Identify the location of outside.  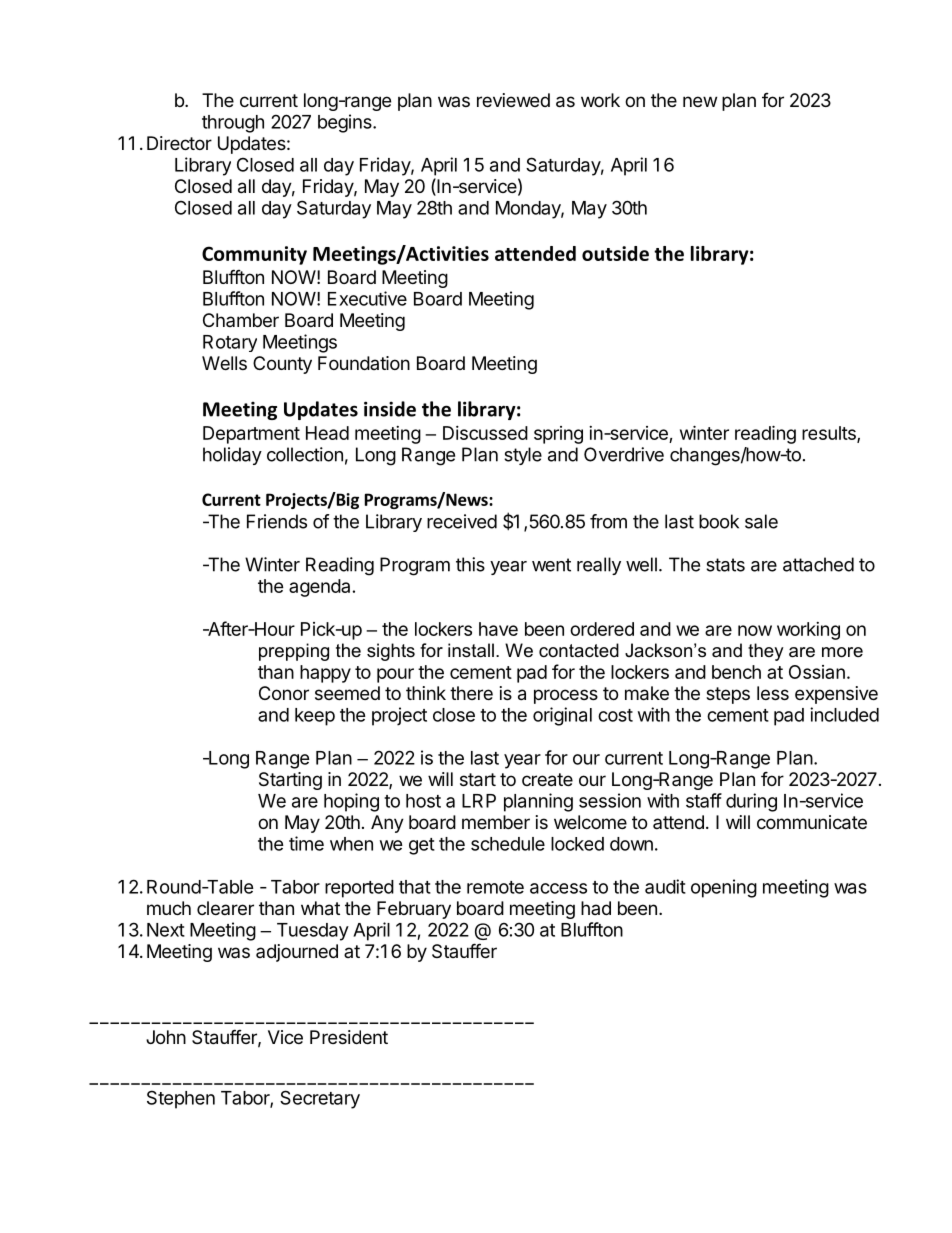
(615, 253).
